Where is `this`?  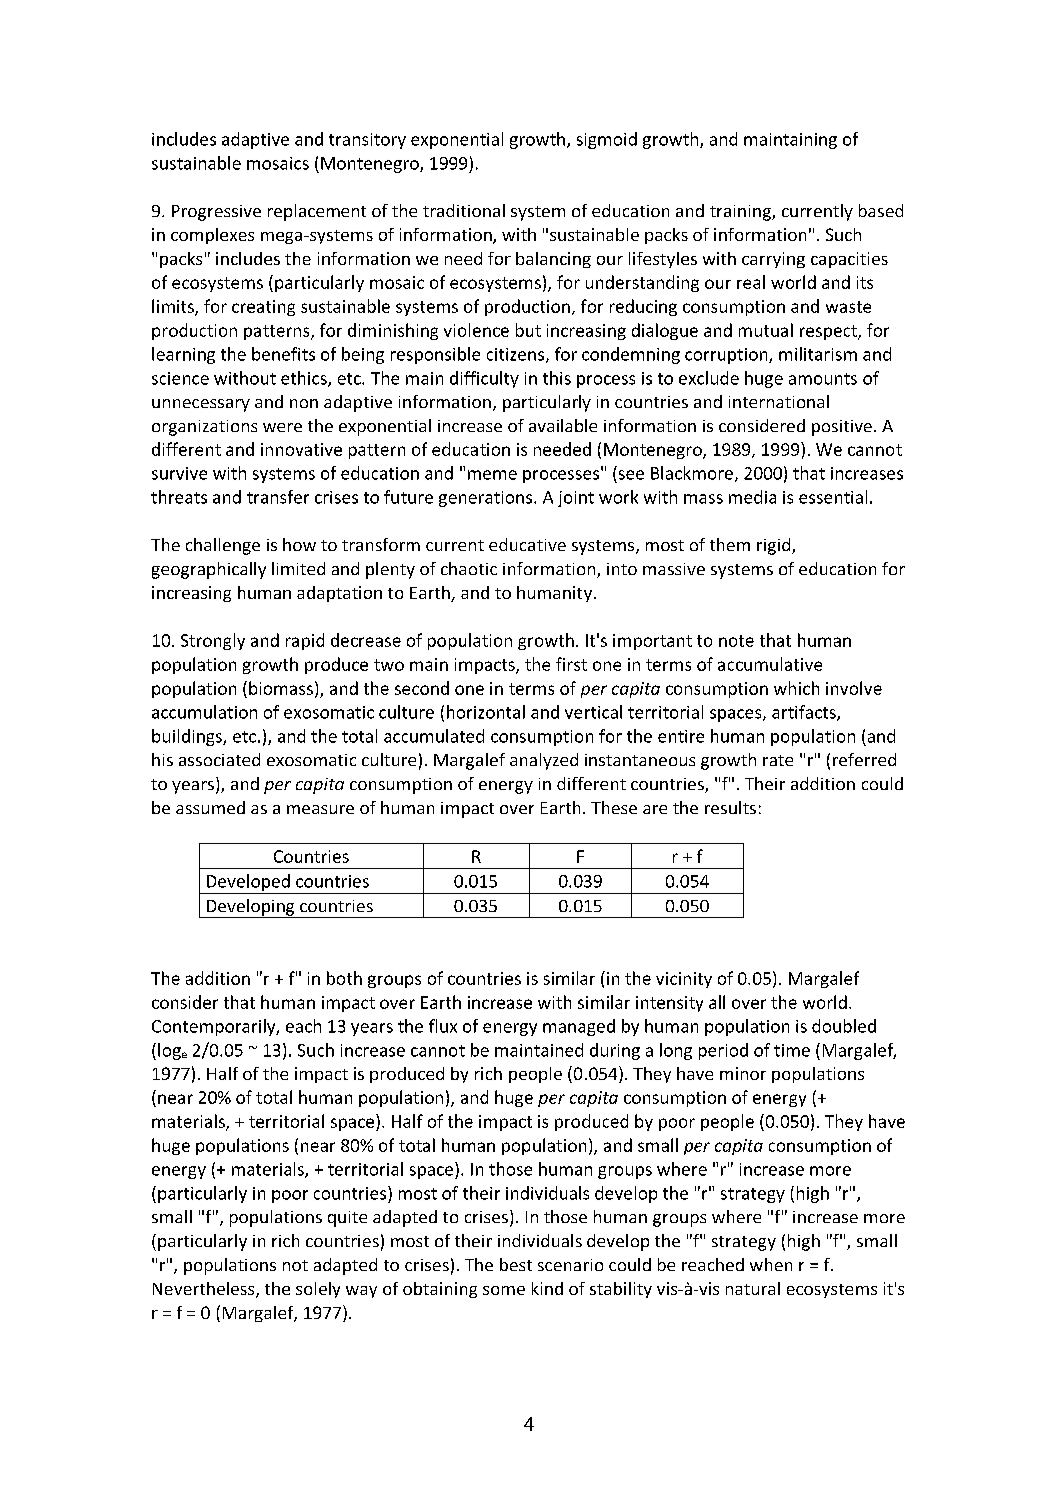
this is located at coordinates (557, 378).
